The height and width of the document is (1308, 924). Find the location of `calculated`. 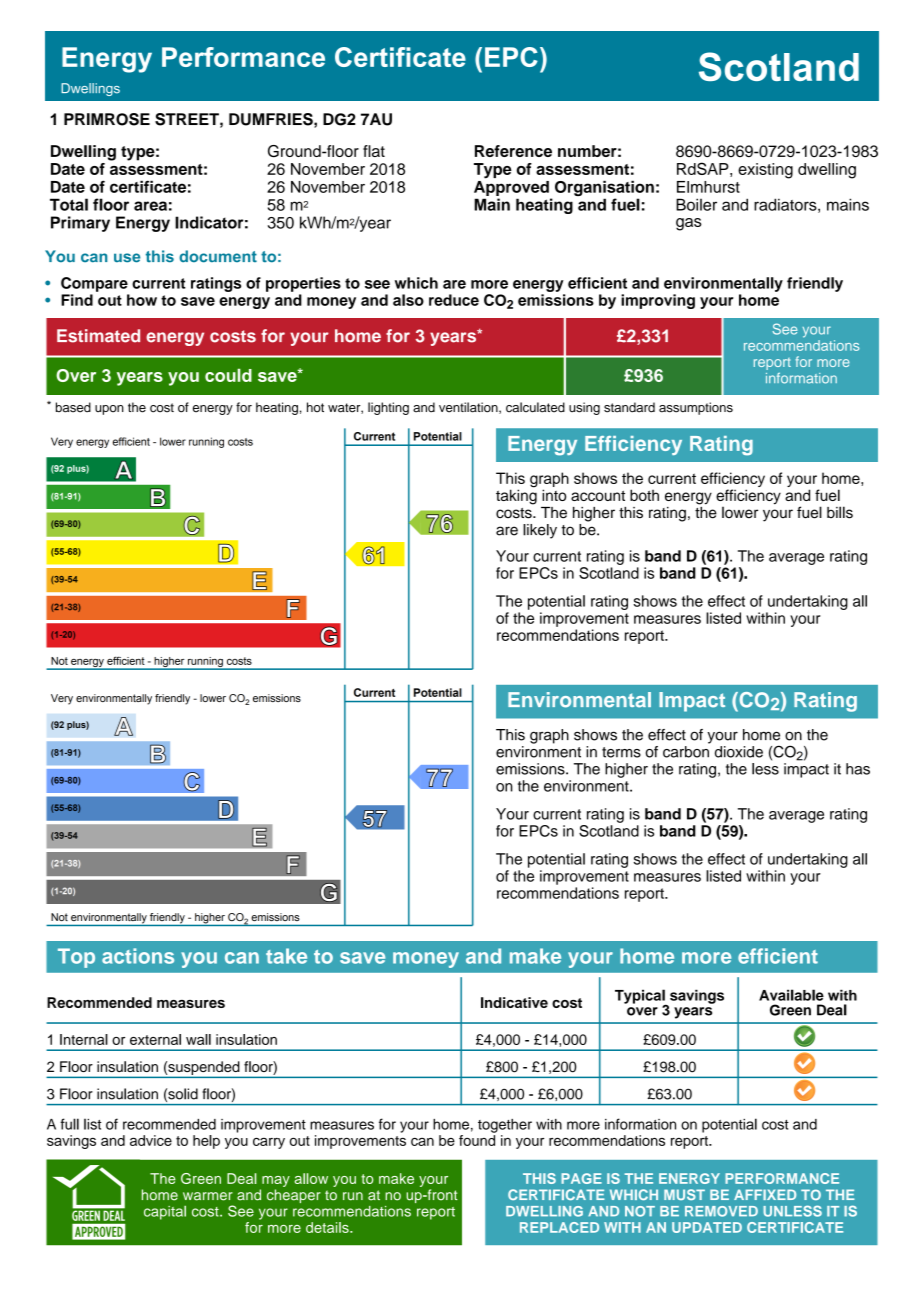

calculated is located at coordinates (535, 407).
